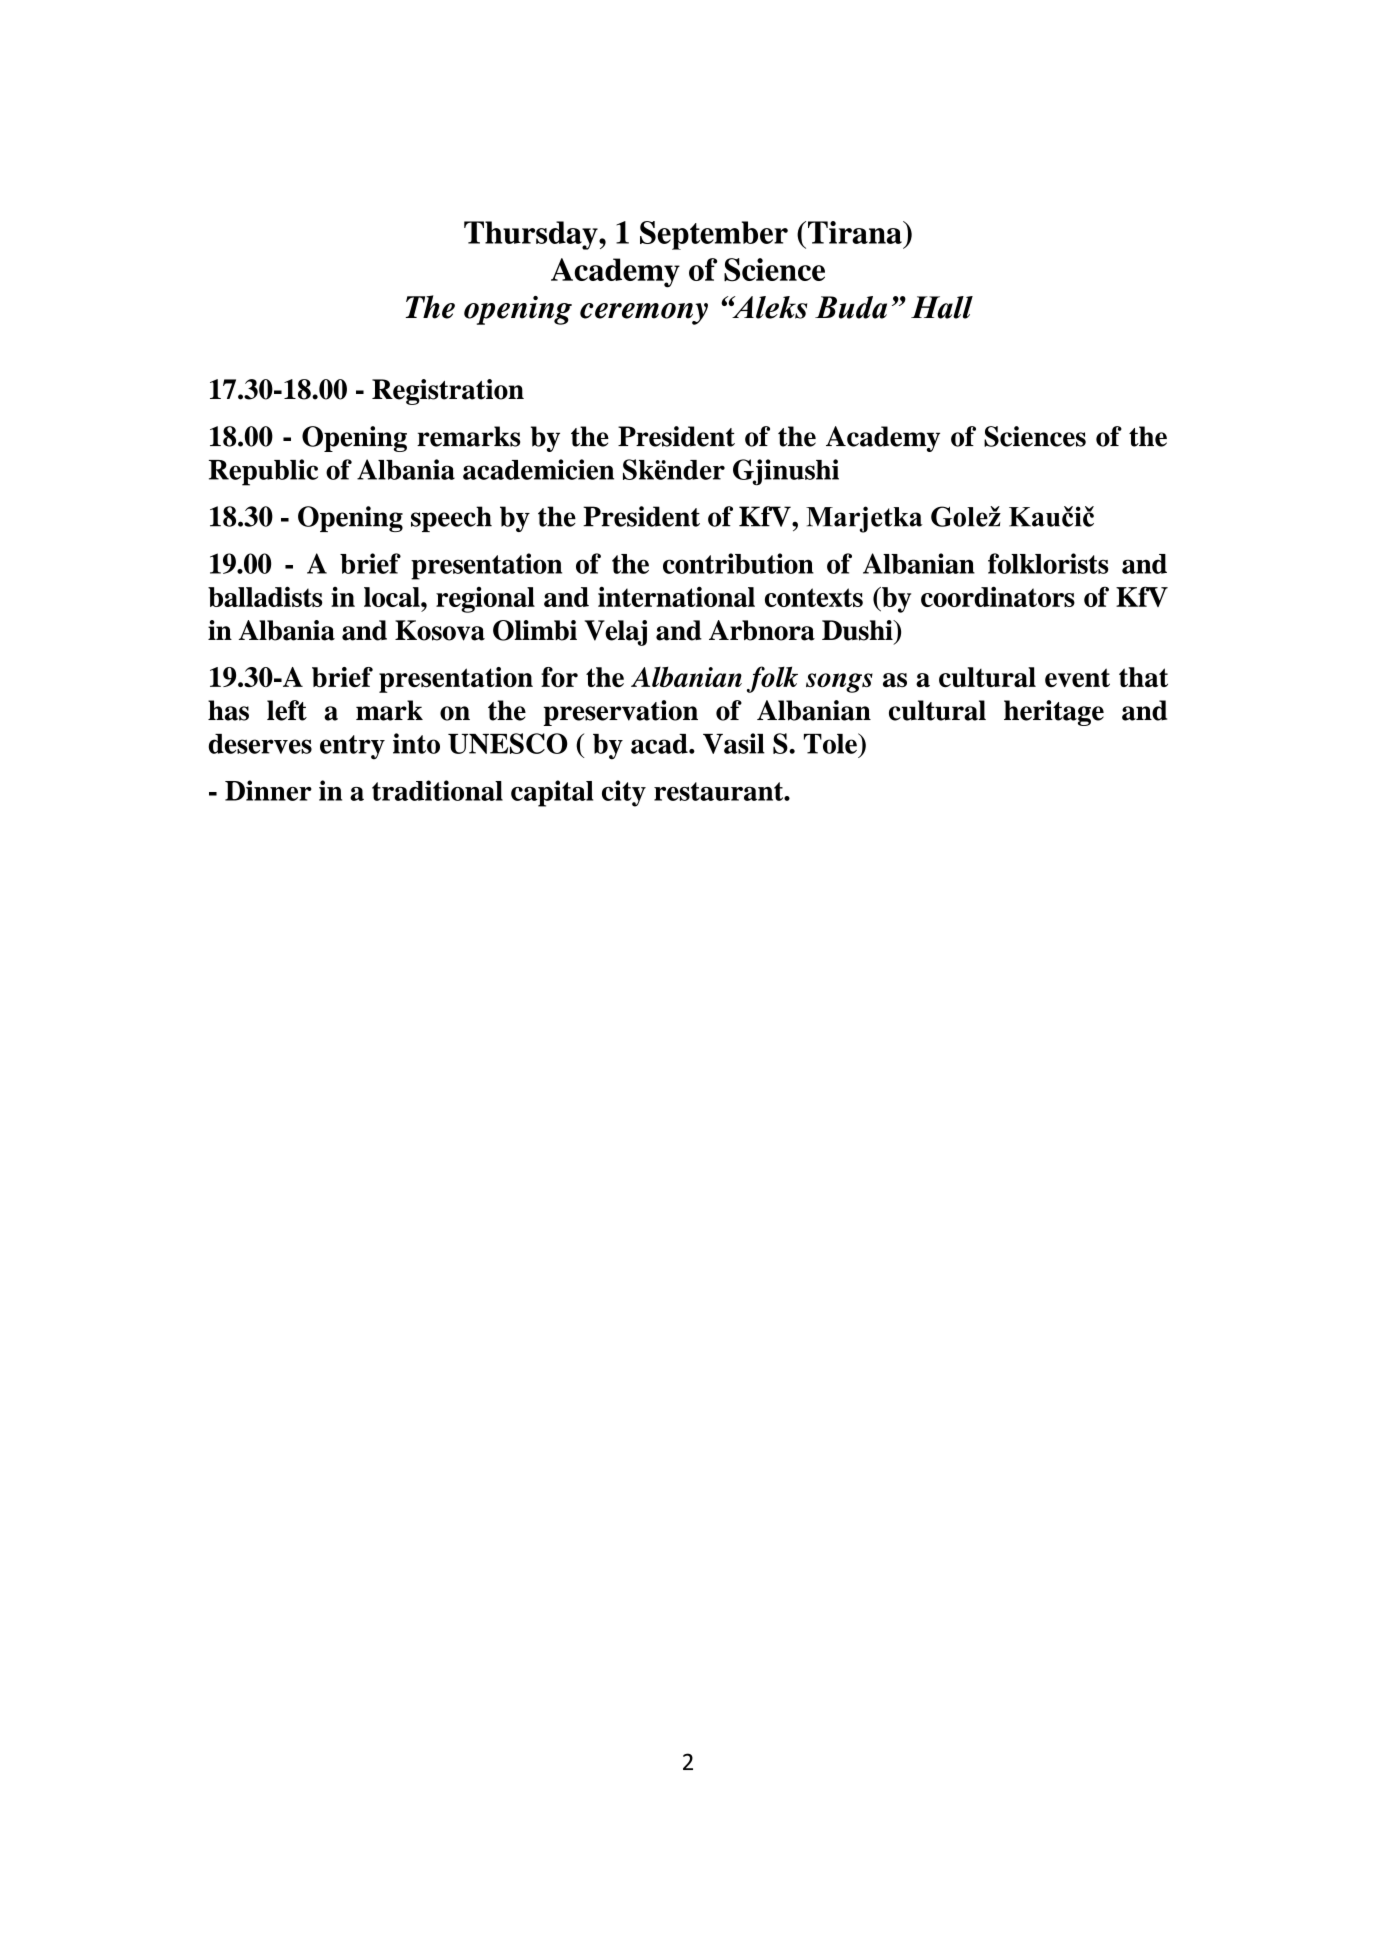 Image resolution: width=1376 pixels, height=1945 pixels. Describe the element at coordinates (714, 235) in the image. I see `September` at that location.
